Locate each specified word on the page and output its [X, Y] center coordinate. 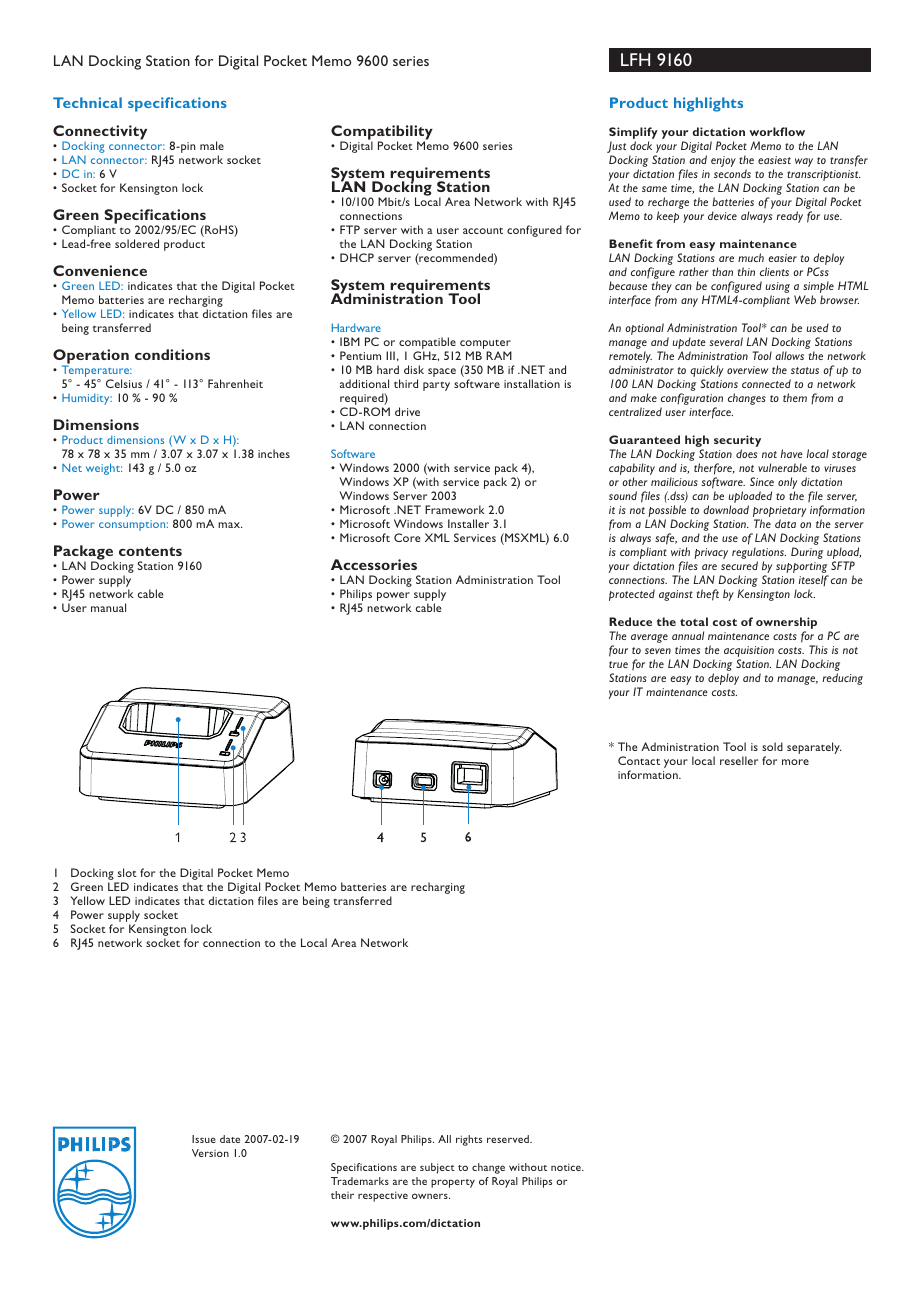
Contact [639, 760]
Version [210, 1153]
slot [127, 872]
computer [484, 345]
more [795, 762]
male [212, 145]
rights [469, 1140]
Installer [468, 523]
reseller [739, 760]
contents [150, 551]
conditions [172, 354]
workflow [777, 131]
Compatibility [382, 134]
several [726, 341]
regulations [759, 554]
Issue [204, 1139]
